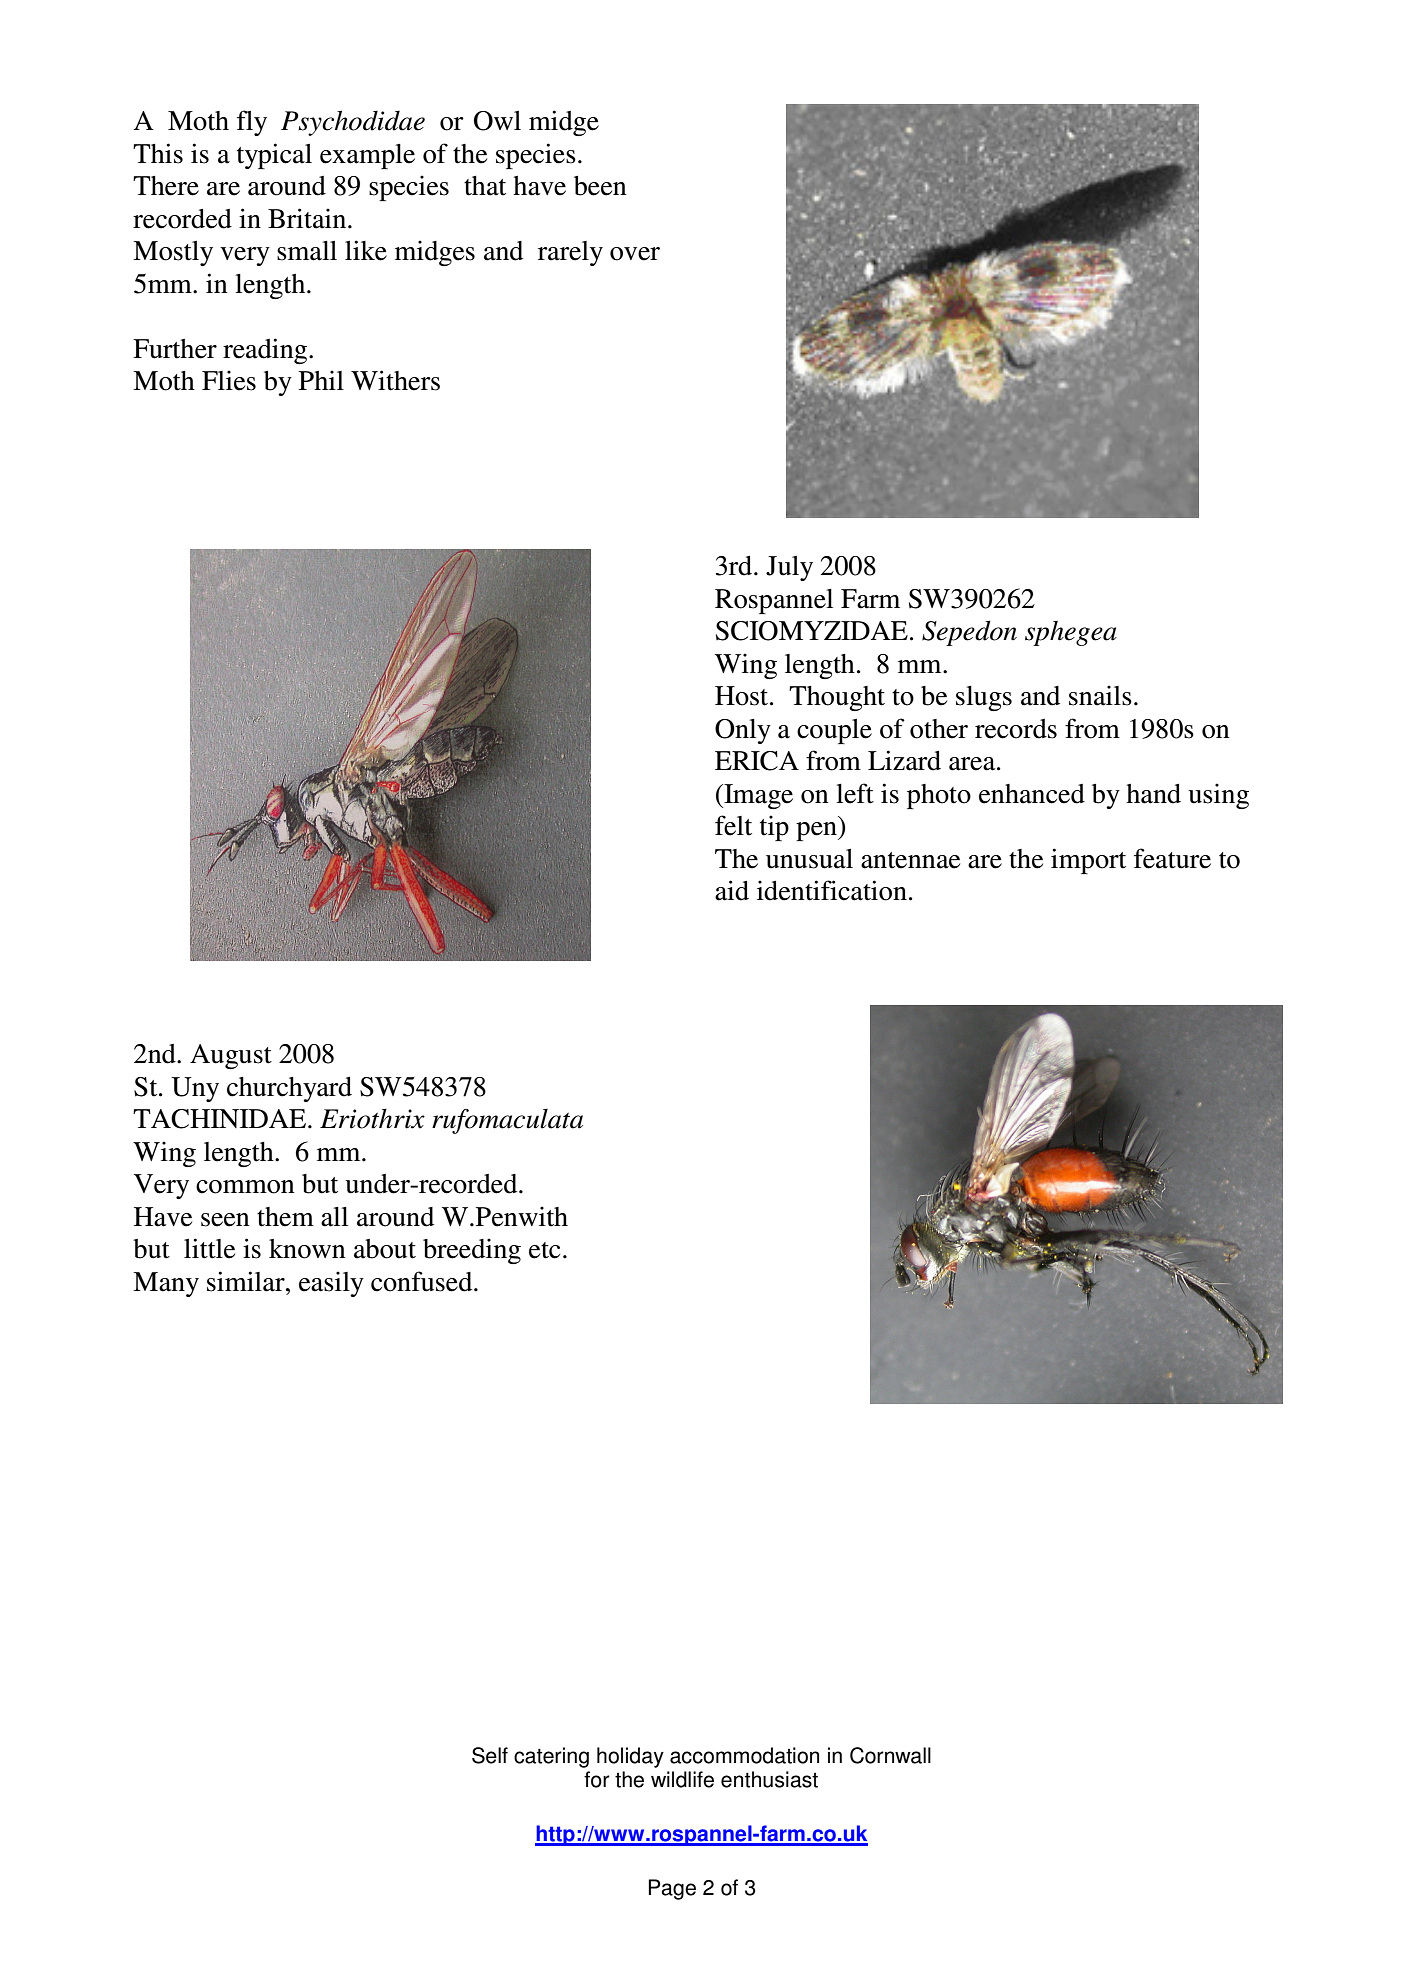  Describe the element at coordinates (743, 731) in the document. I see `Only` at that location.
